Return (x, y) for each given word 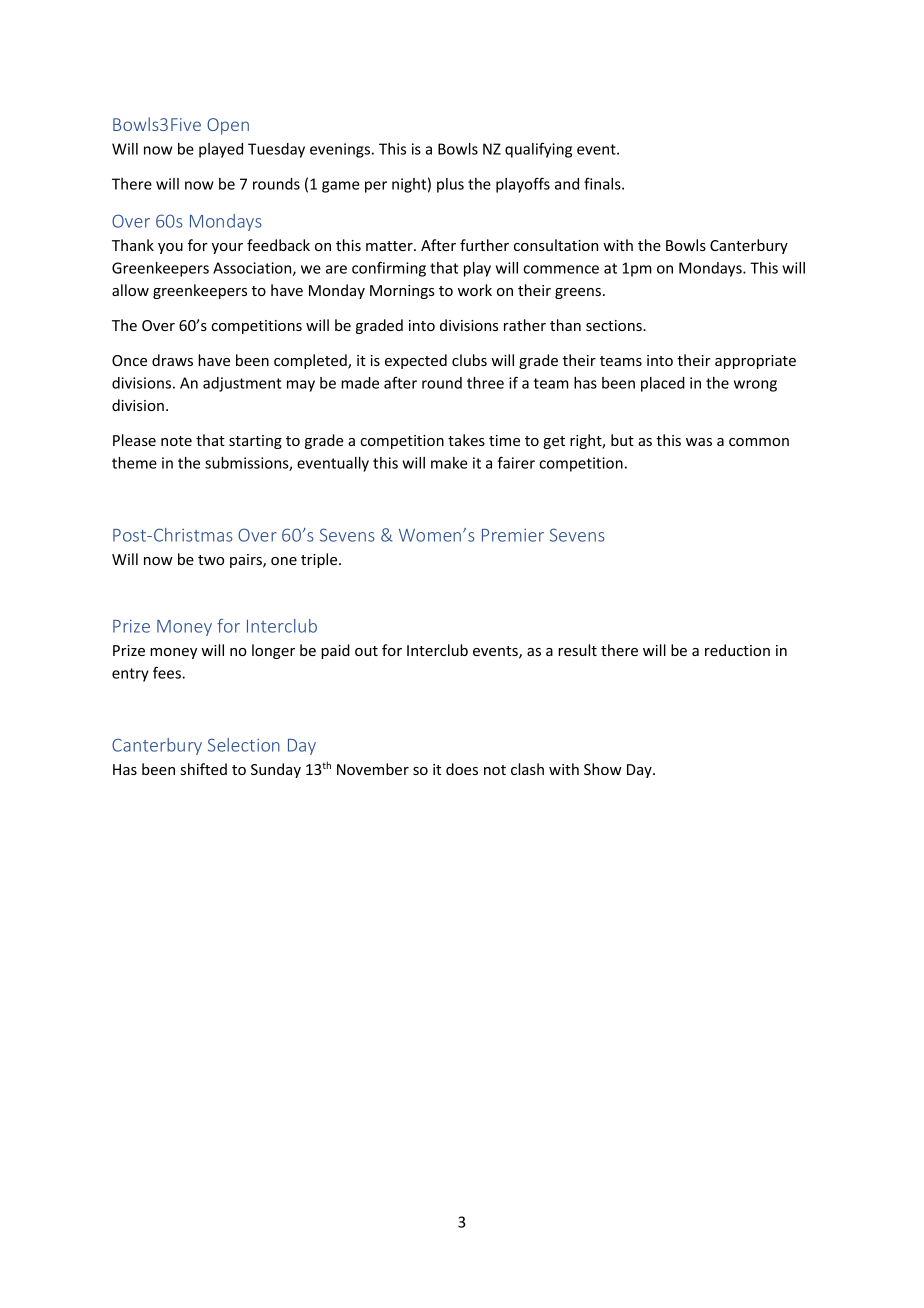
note (176, 441)
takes (466, 440)
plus (450, 185)
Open (228, 126)
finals (603, 184)
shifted (204, 769)
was (699, 442)
